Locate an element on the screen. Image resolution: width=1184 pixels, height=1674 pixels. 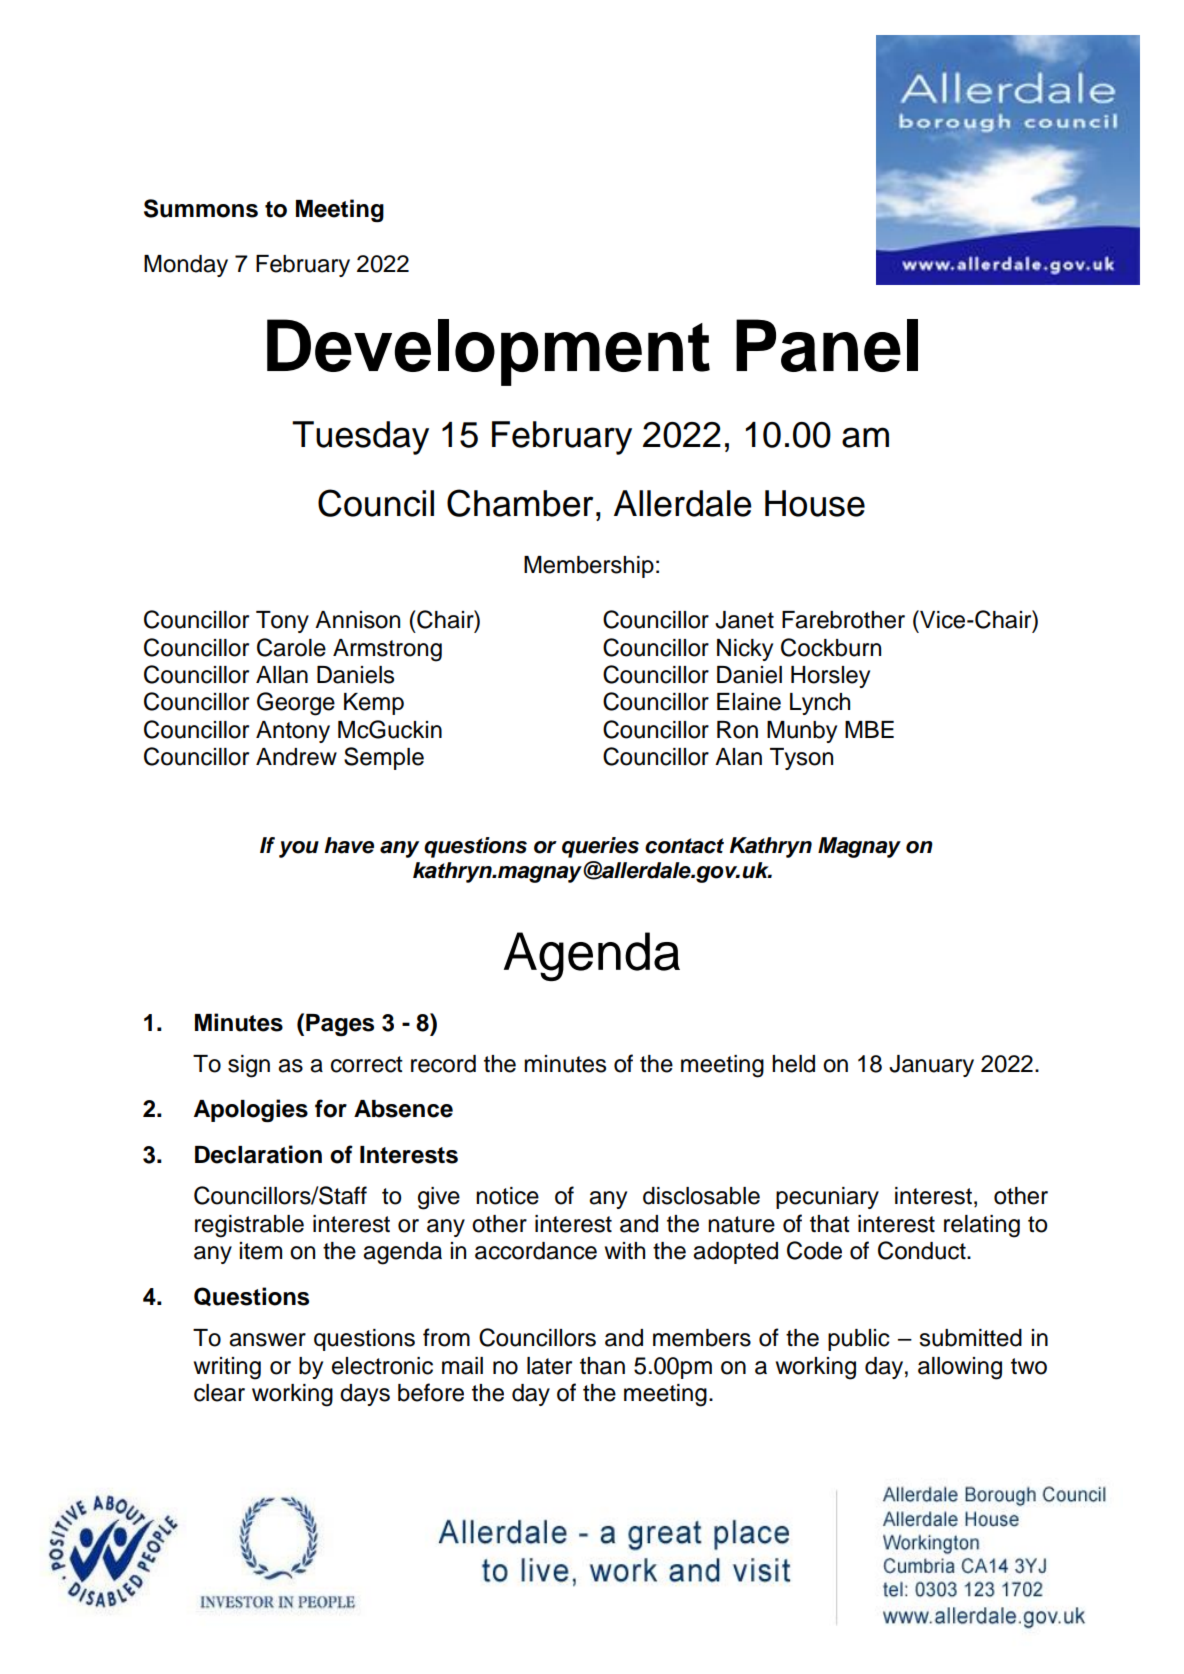
Tyson is located at coordinates (801, 759).
